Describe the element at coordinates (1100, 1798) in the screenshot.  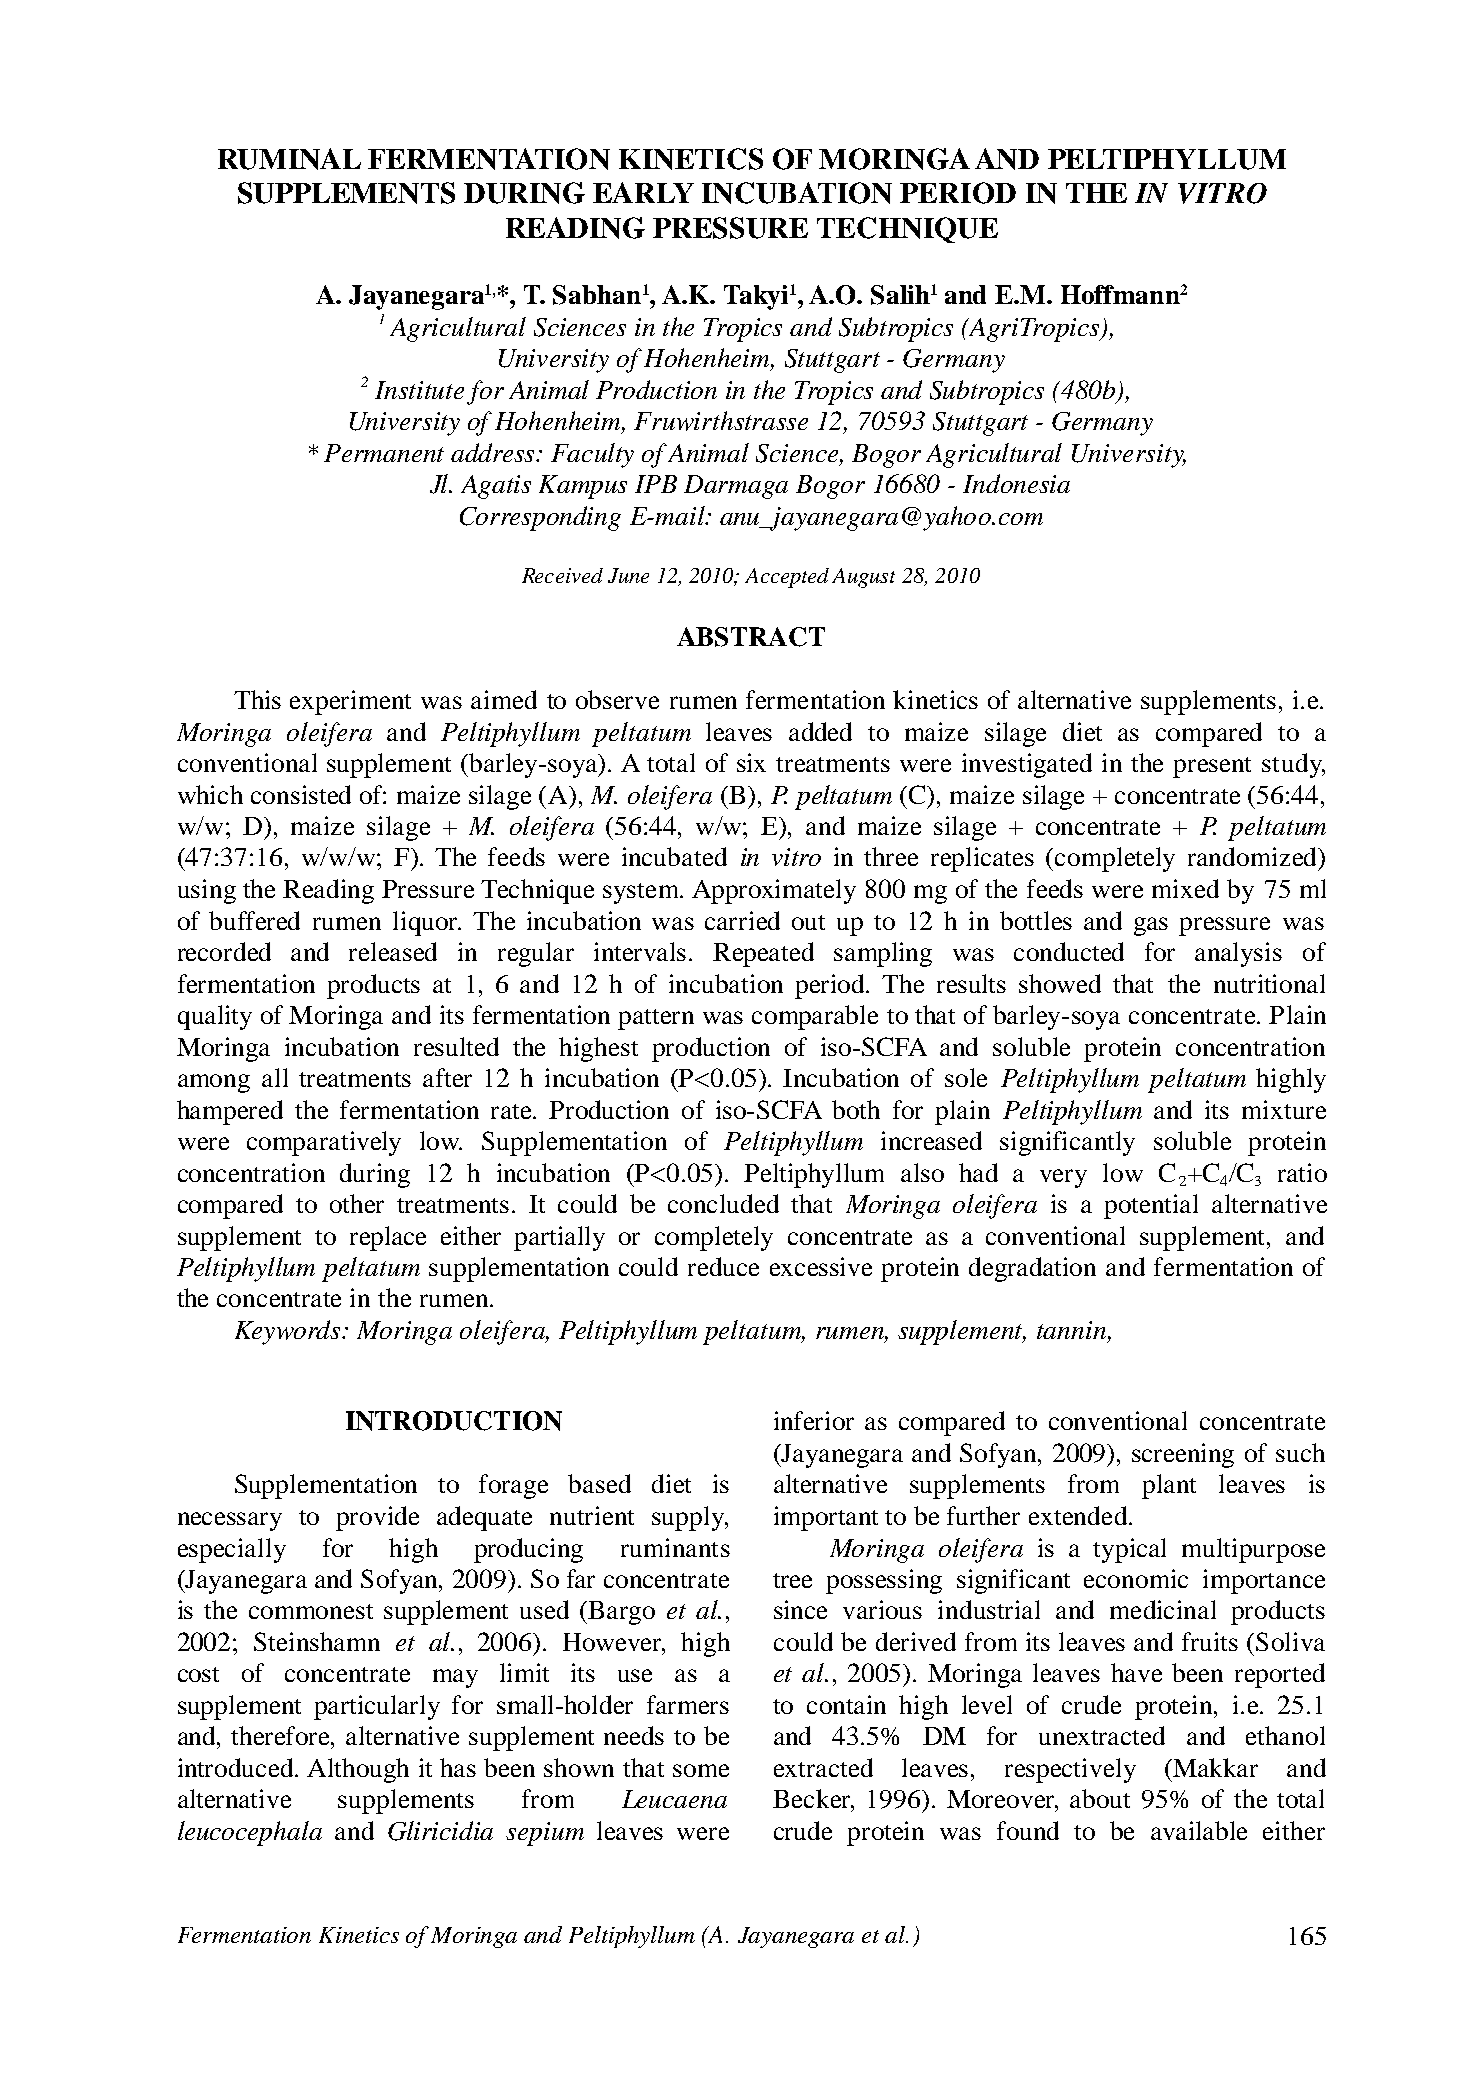
I see `about` at that location.
